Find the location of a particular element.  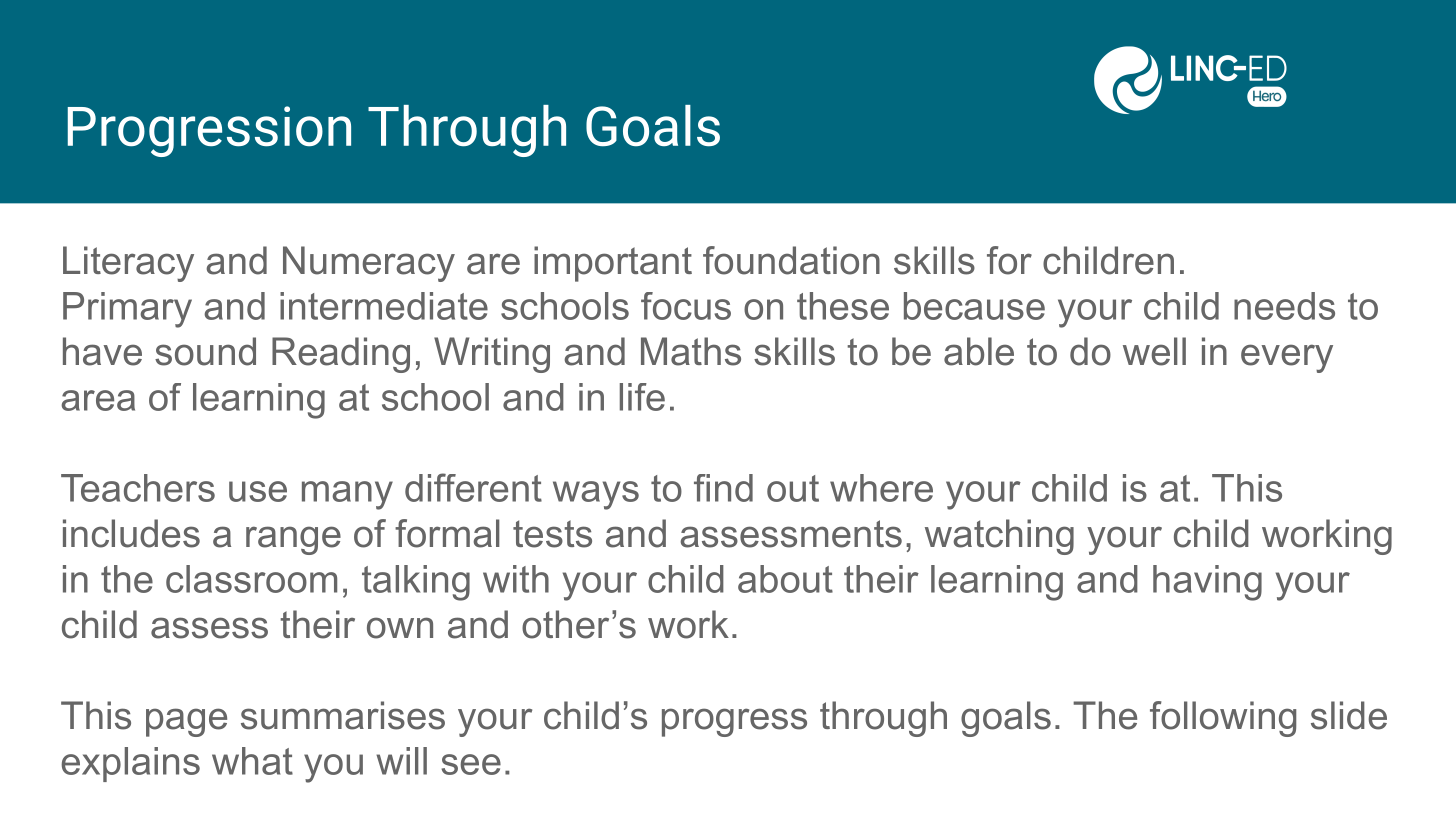

see is located at coordinates (471, 764).
